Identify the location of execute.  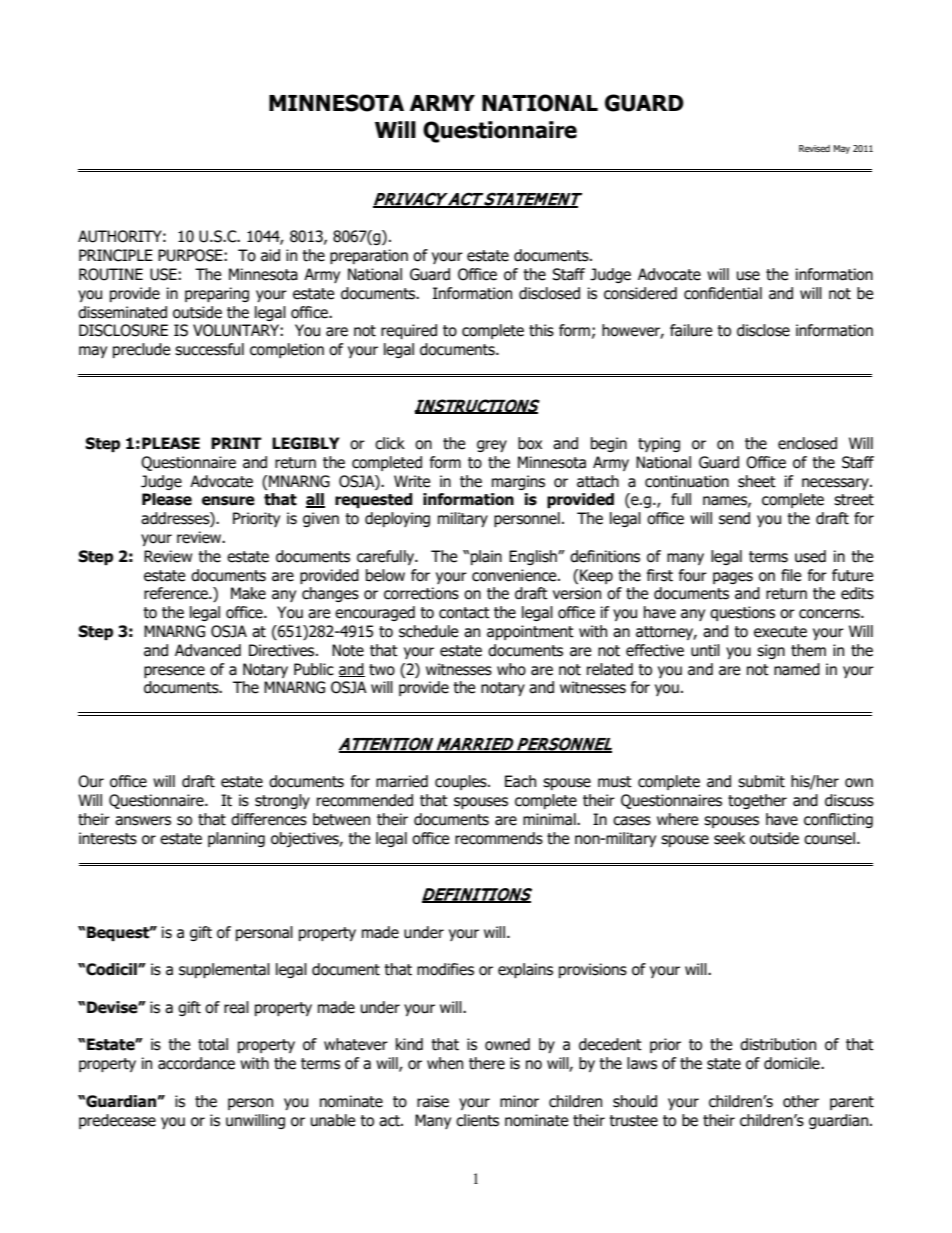
(780, 632).
